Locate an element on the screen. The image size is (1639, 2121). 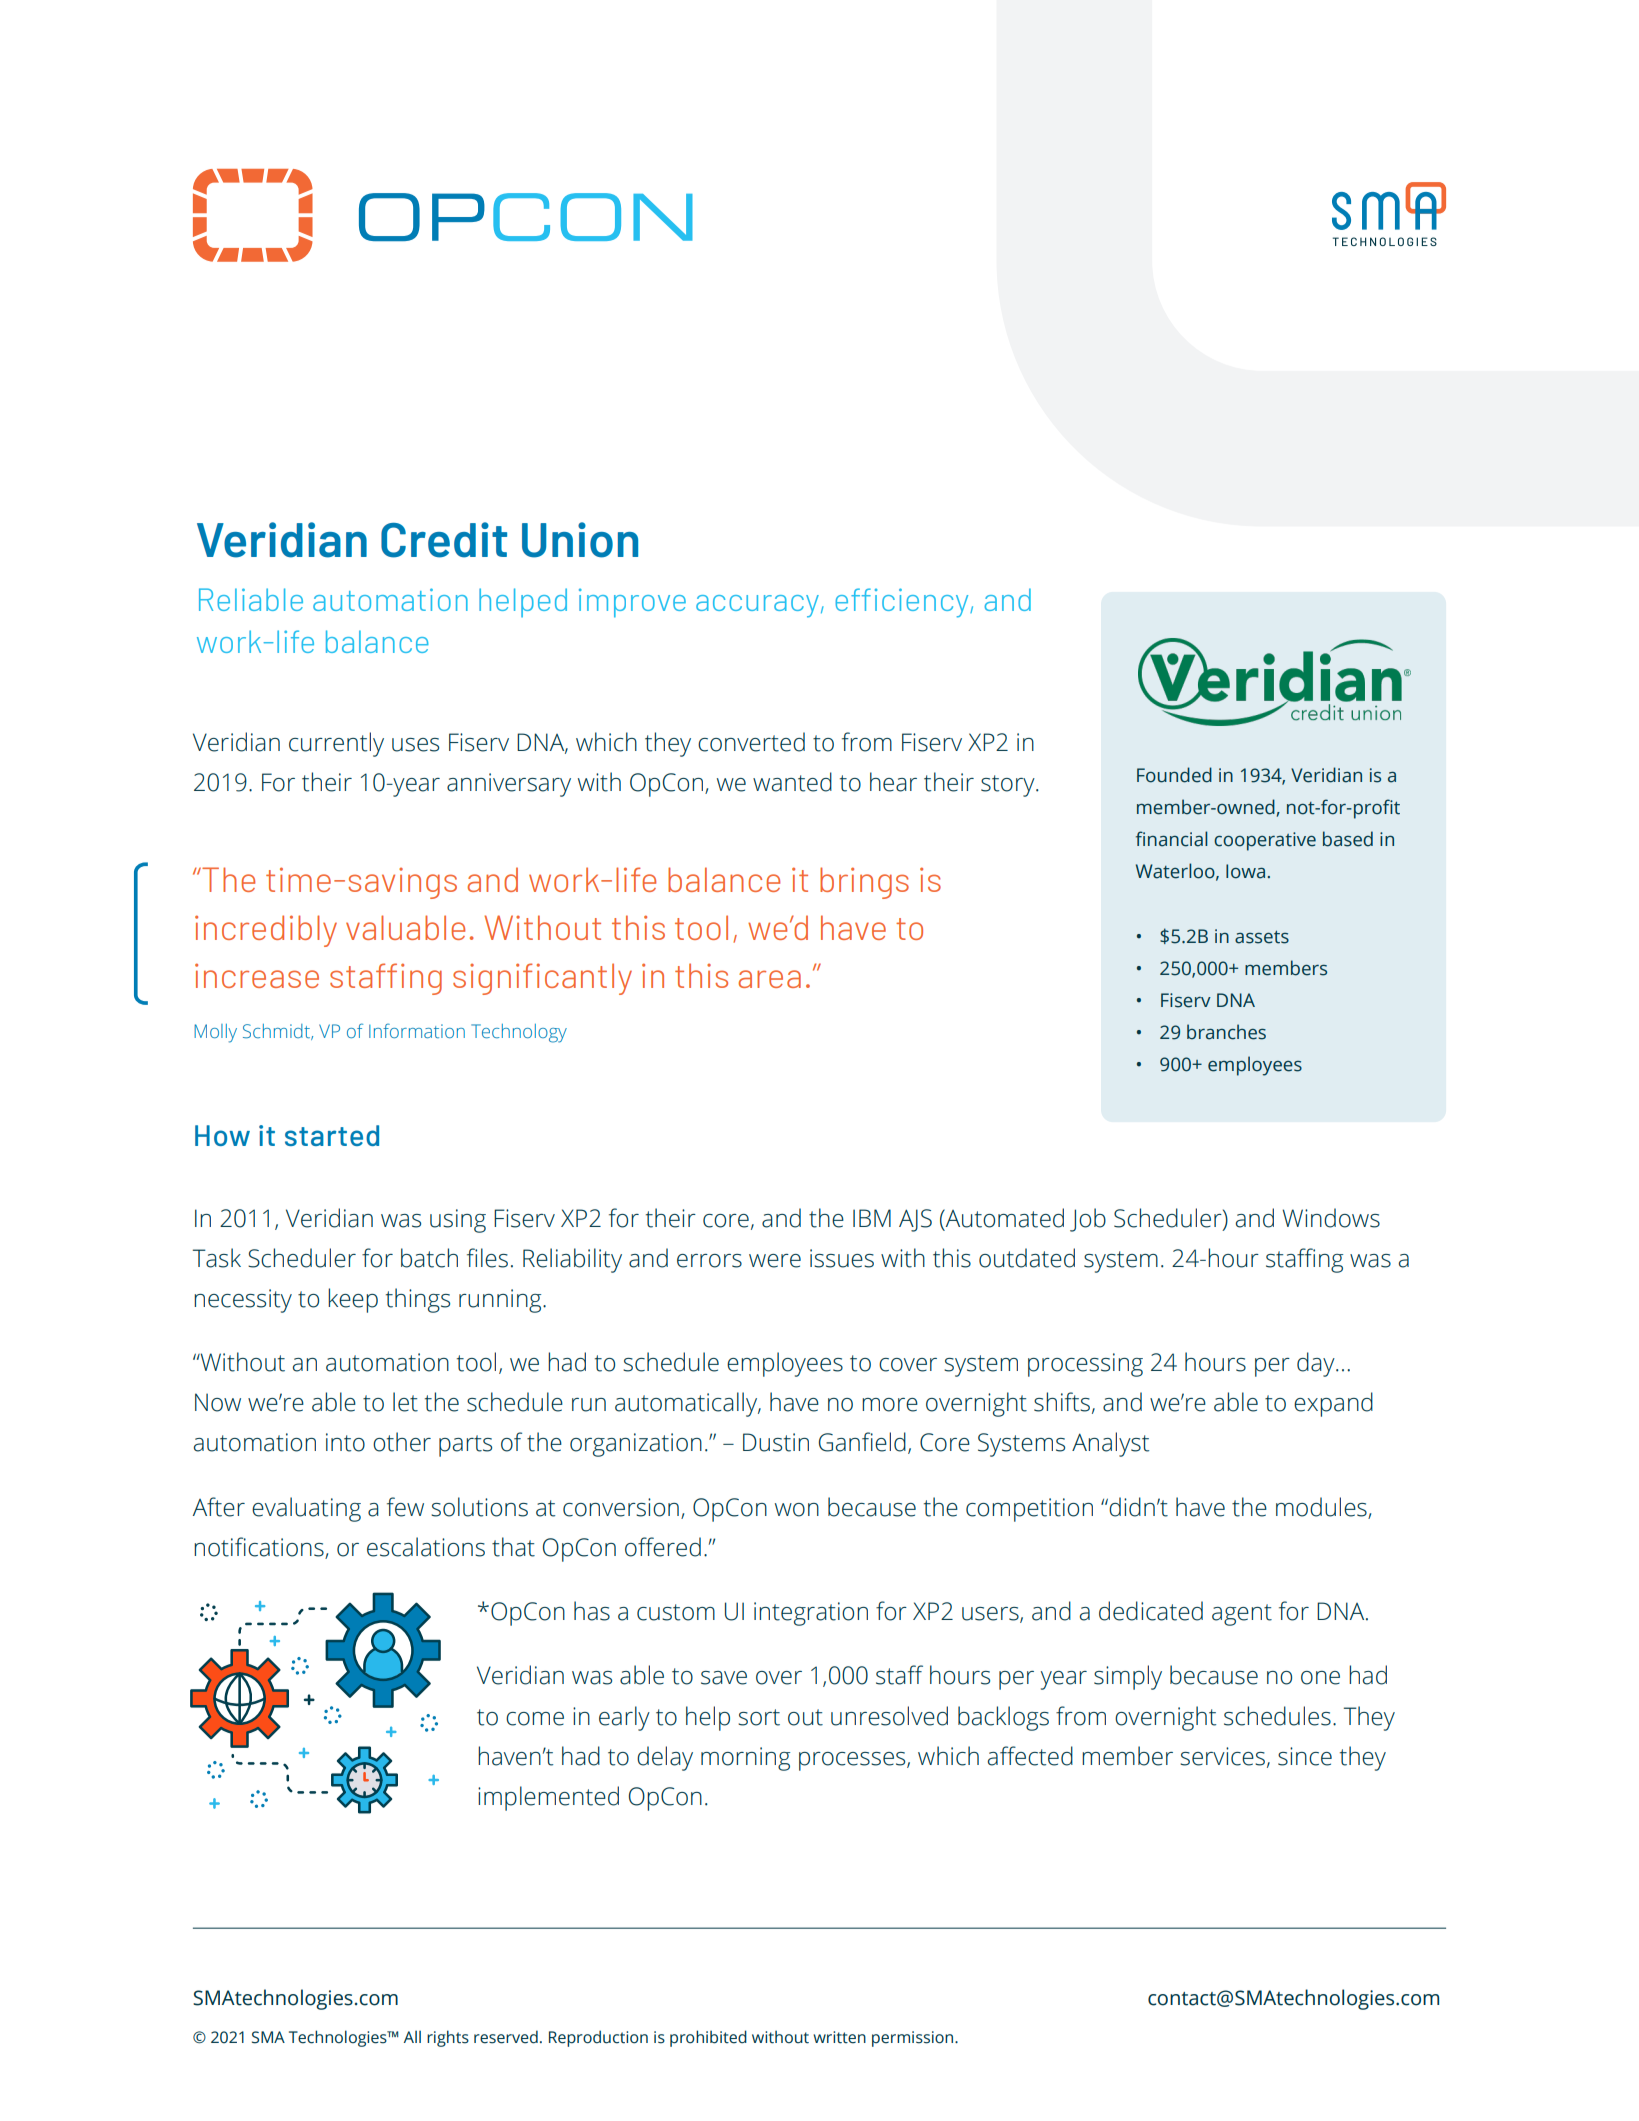
rights is located at coordinates (448, 2038).
